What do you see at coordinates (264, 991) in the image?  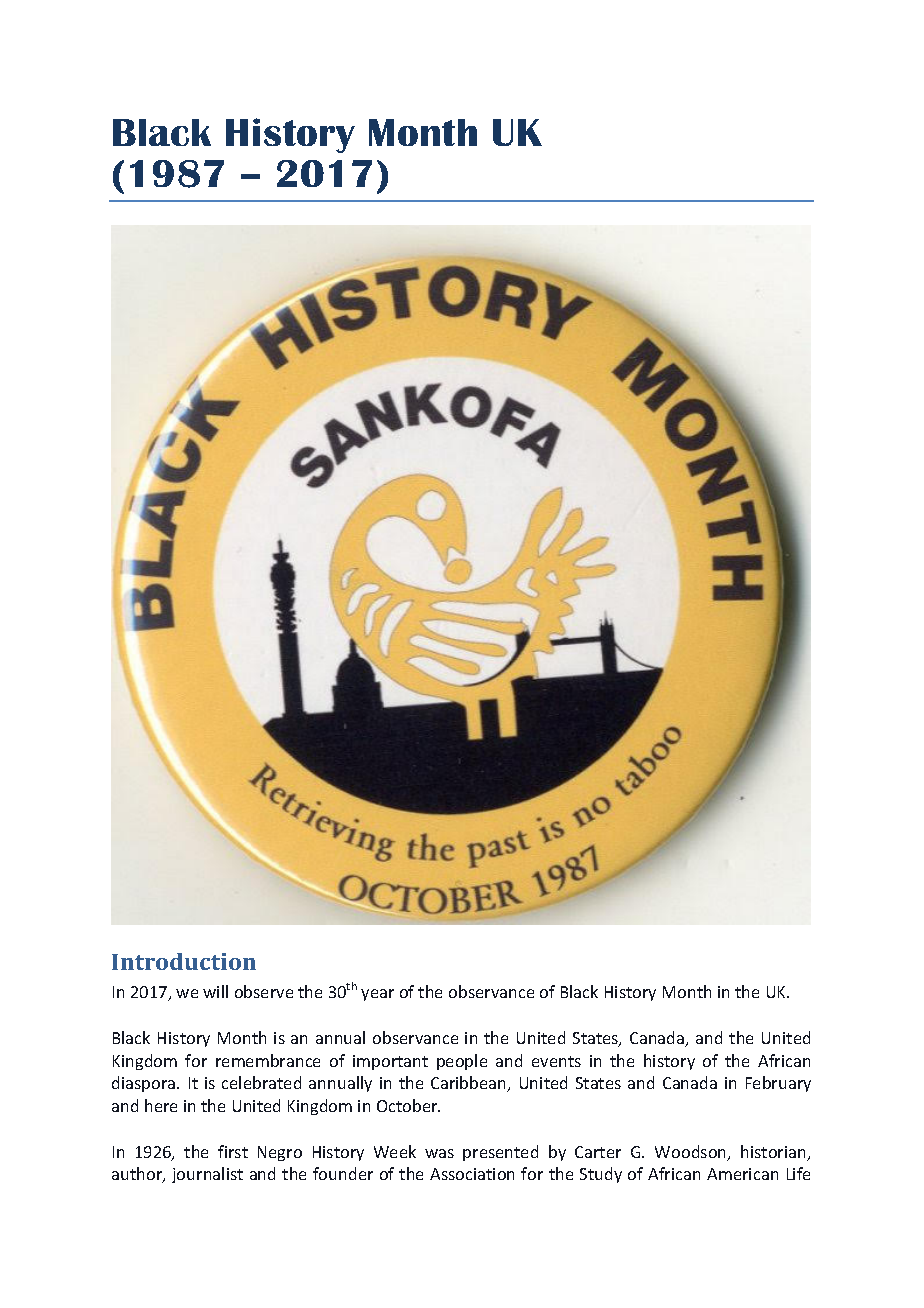 I see `observe` at bounding box center [264, 991].
